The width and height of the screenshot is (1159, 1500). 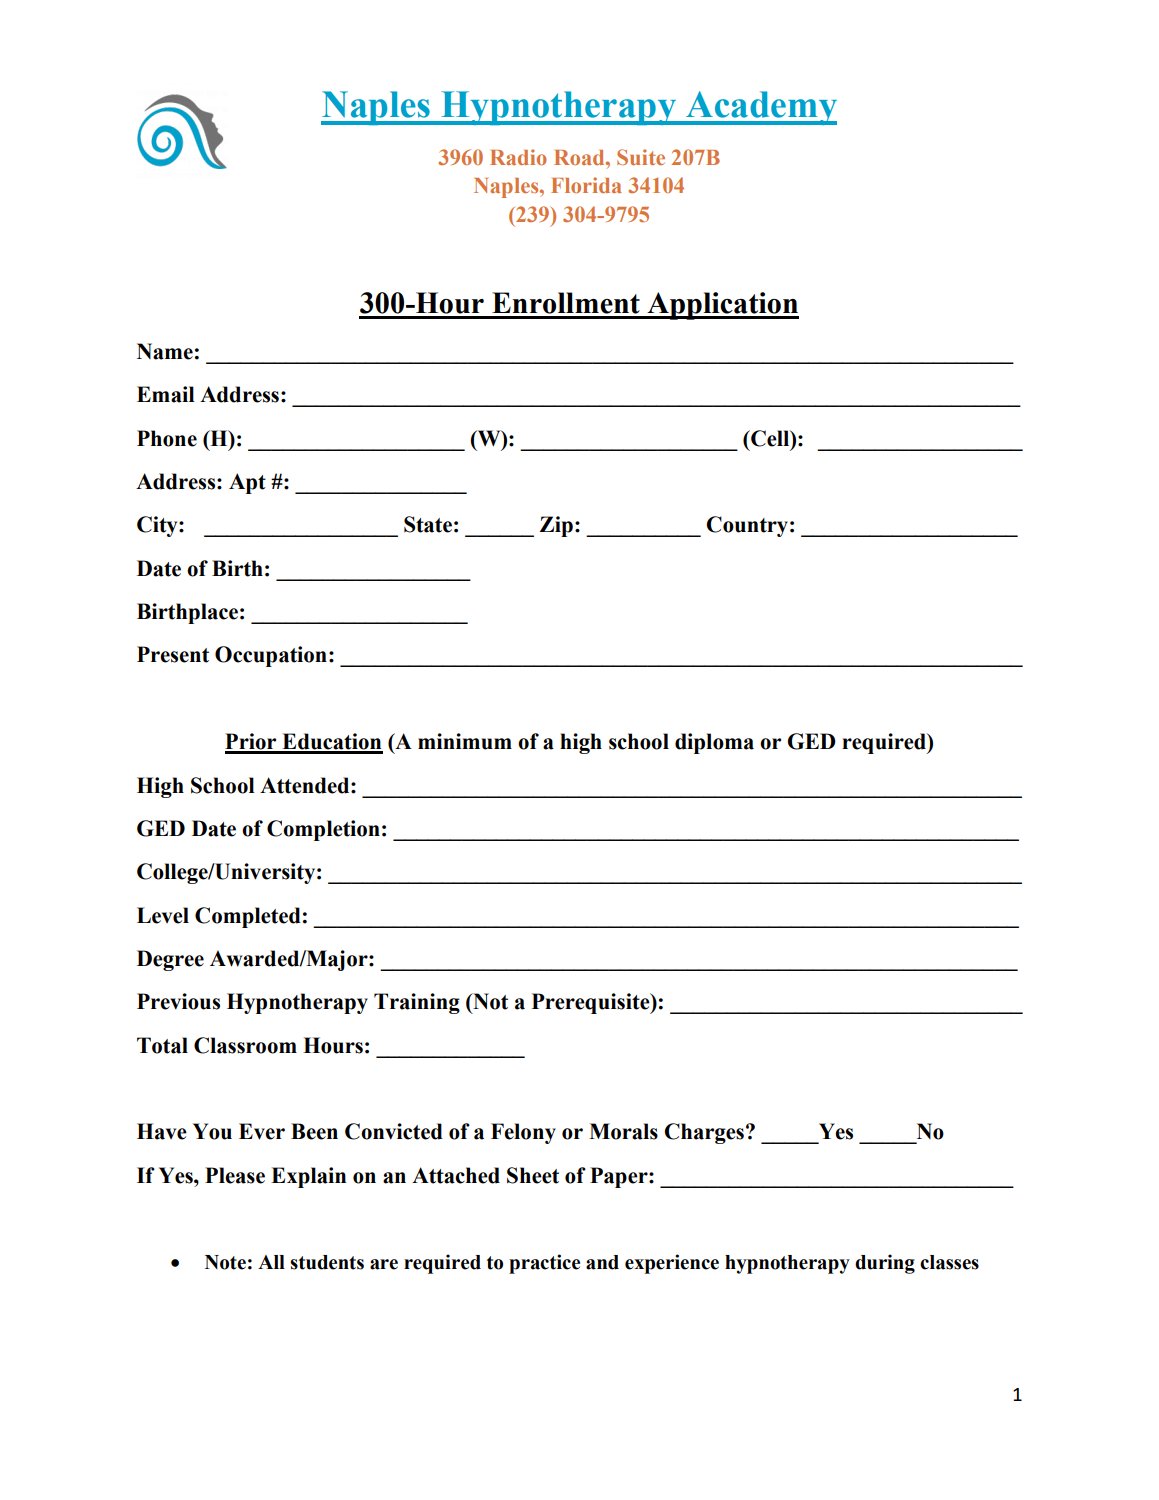 I want to click on practice, so click(x=544, y=1264).
